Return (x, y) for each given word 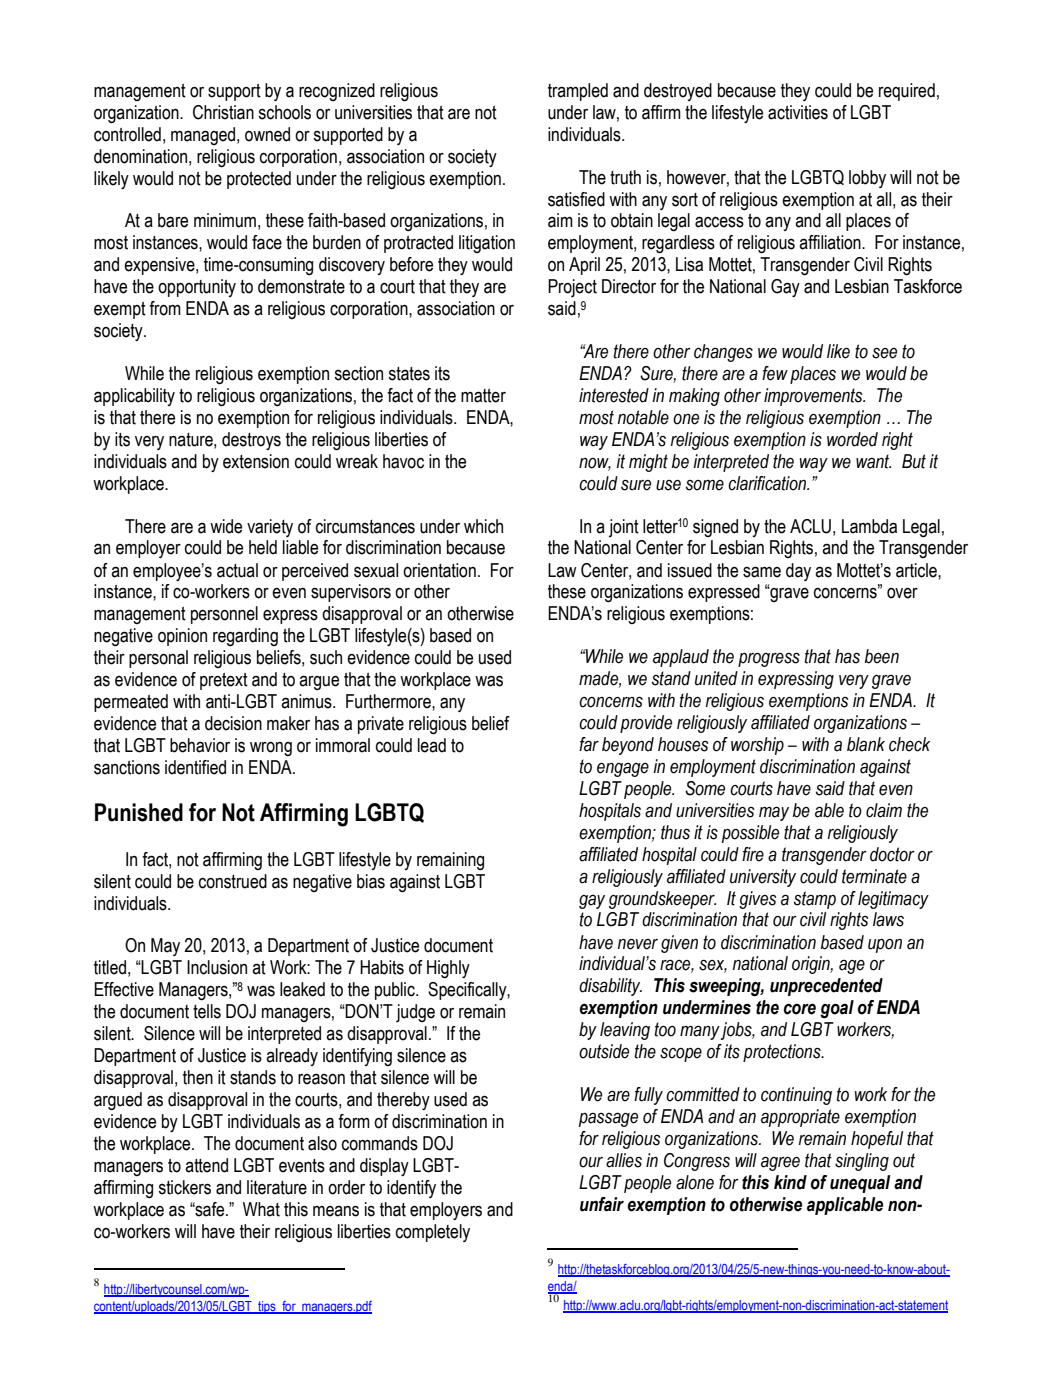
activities (798, 112)
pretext (224, 681)
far (589, 744)
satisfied (576, 199)
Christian (223, 112)
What (261, 1209)
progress (769, 659)
